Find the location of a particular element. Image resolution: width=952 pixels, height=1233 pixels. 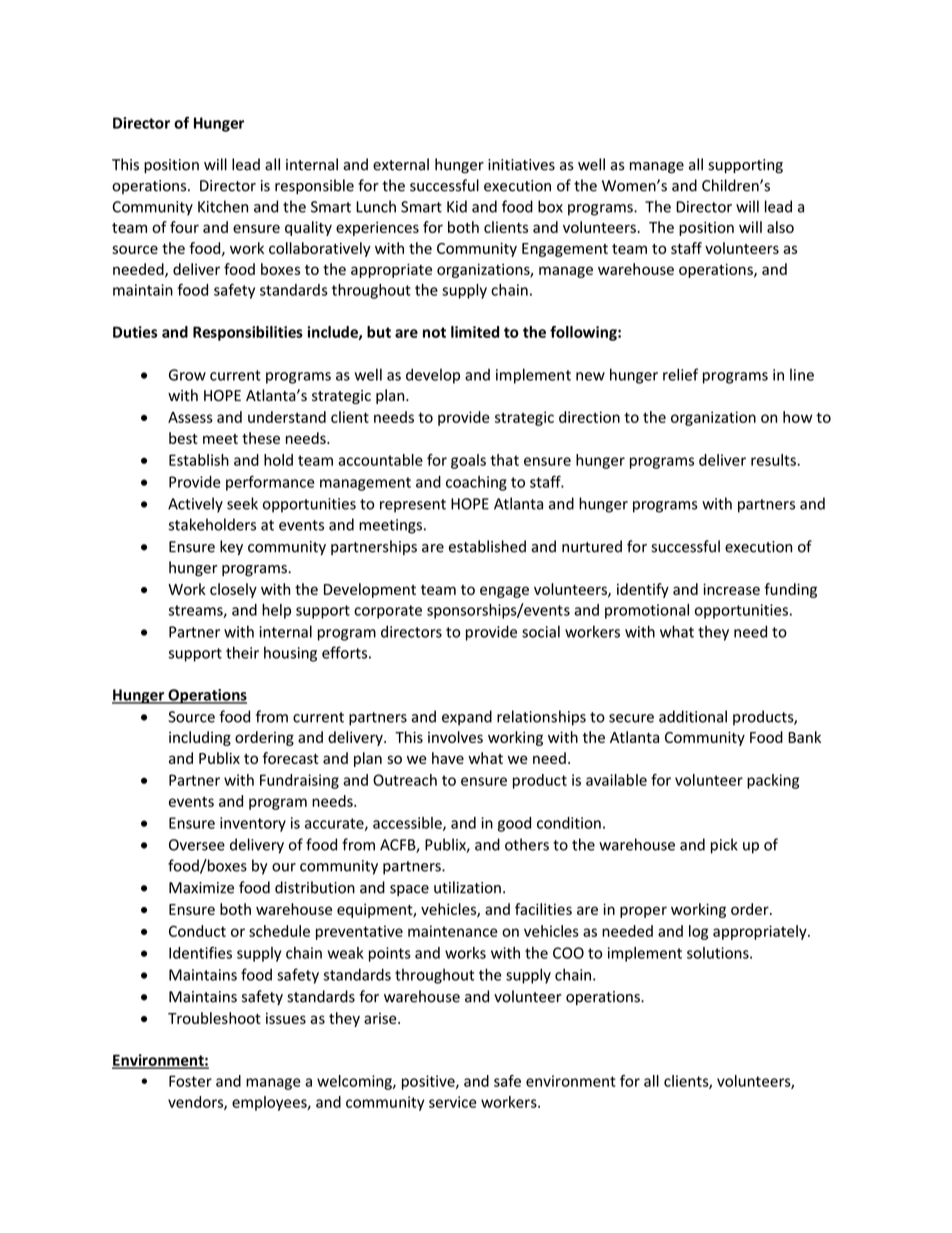

Kid is located at coordinates (457, 206).
